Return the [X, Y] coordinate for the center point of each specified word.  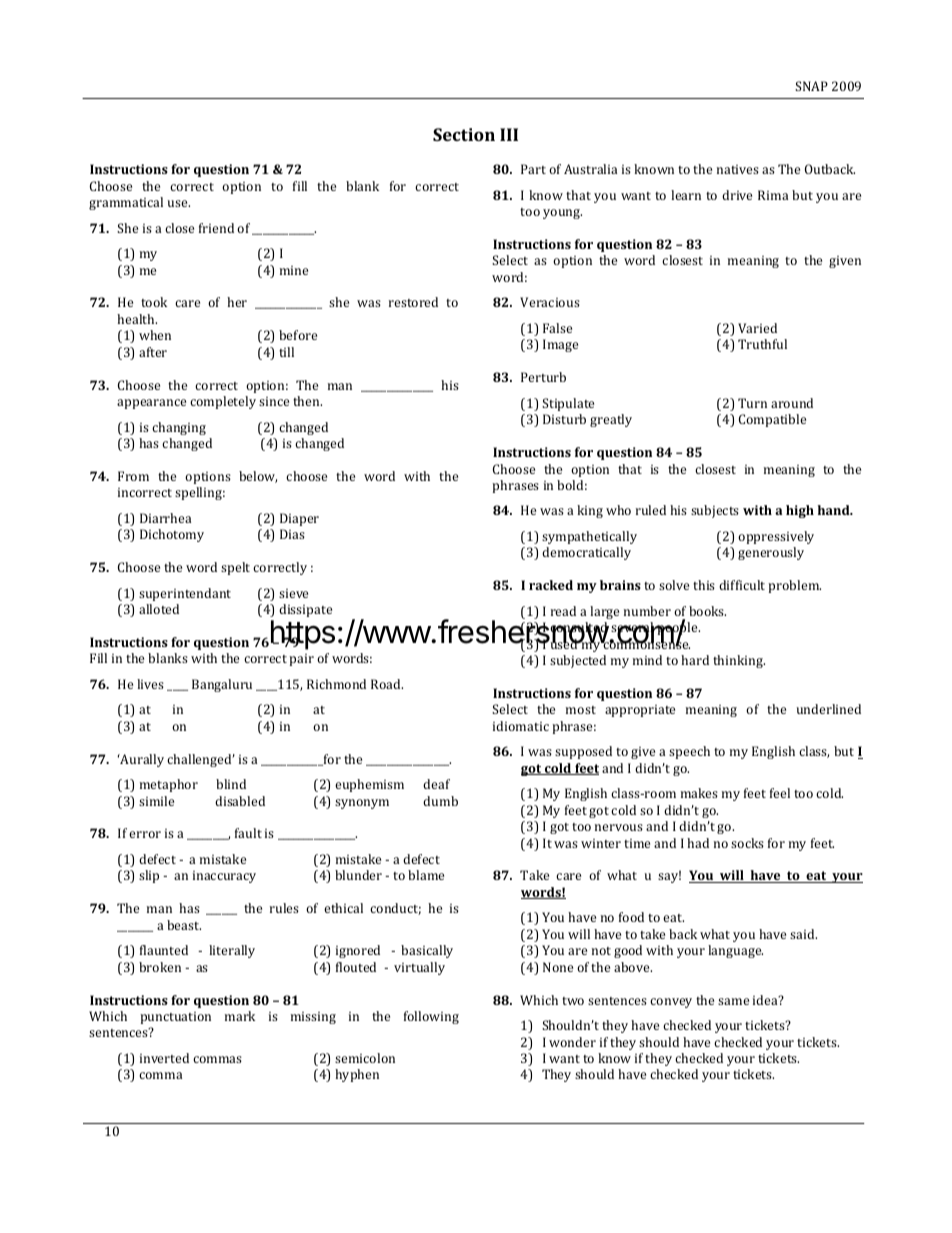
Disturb [564, 419]
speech [689, 752]
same [733, 1001]
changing [179, 428]
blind [231, 784]
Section [464, 134]
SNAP [811, 86]
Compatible [772, 420]
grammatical [126, 203]
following [431, 1017]
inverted [164, 1058]
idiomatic [521, 726]
